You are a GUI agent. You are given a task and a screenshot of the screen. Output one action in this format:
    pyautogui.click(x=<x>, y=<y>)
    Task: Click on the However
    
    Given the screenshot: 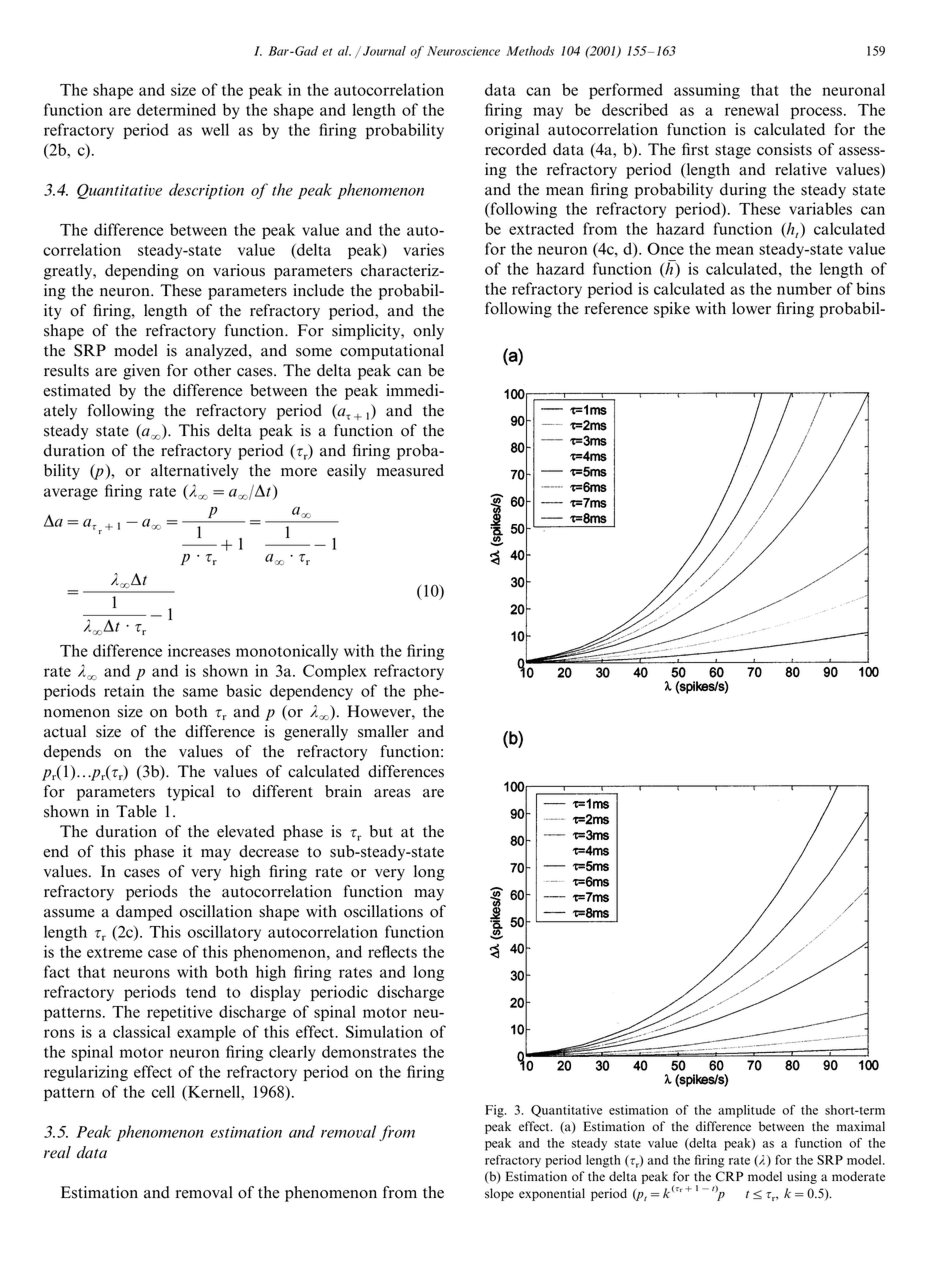 What is the action you would take?
    pyautogui.click(x=380, y=711)
